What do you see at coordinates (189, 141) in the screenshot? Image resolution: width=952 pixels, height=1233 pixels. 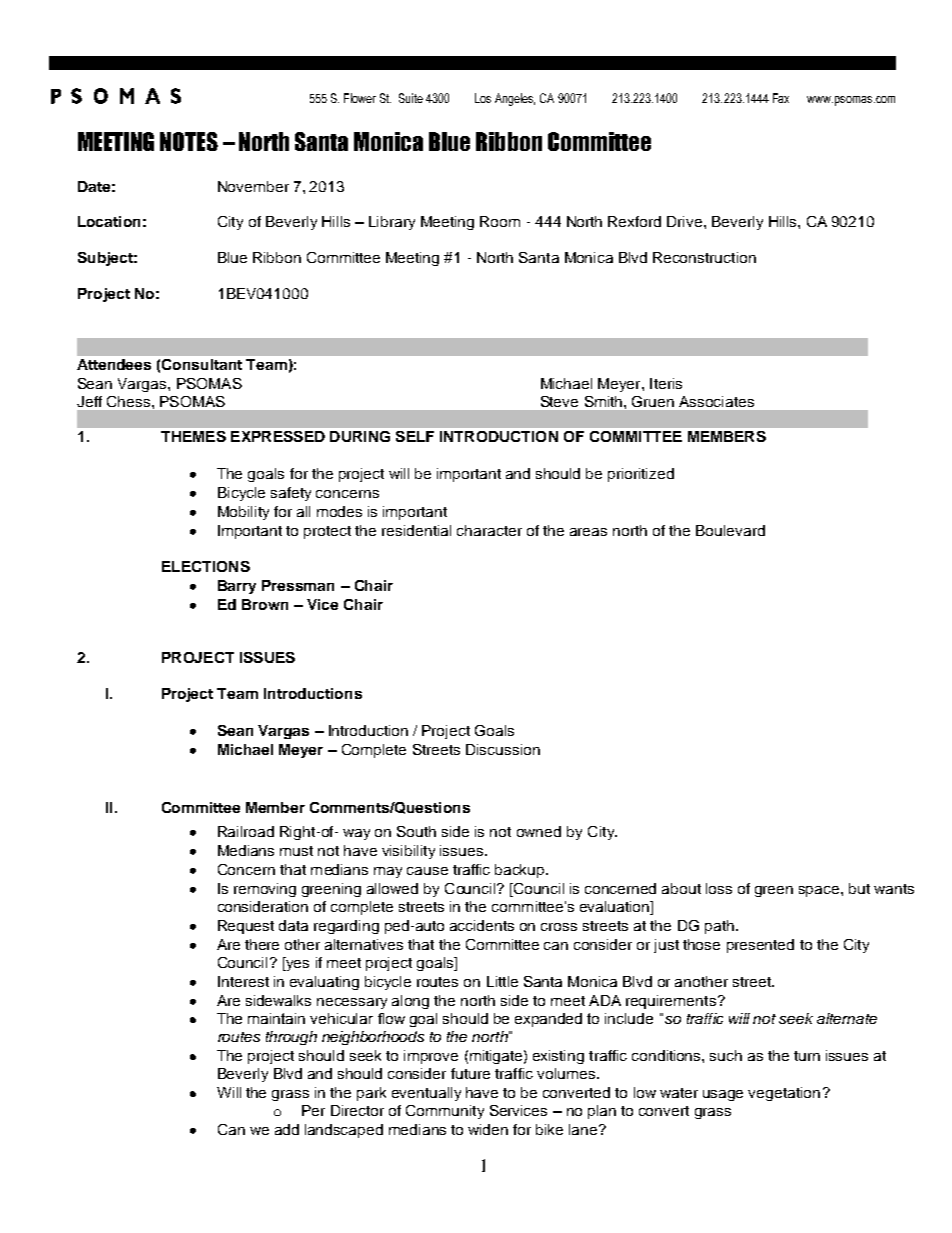 I see `NOTES` at bounding box center [189, 141].
